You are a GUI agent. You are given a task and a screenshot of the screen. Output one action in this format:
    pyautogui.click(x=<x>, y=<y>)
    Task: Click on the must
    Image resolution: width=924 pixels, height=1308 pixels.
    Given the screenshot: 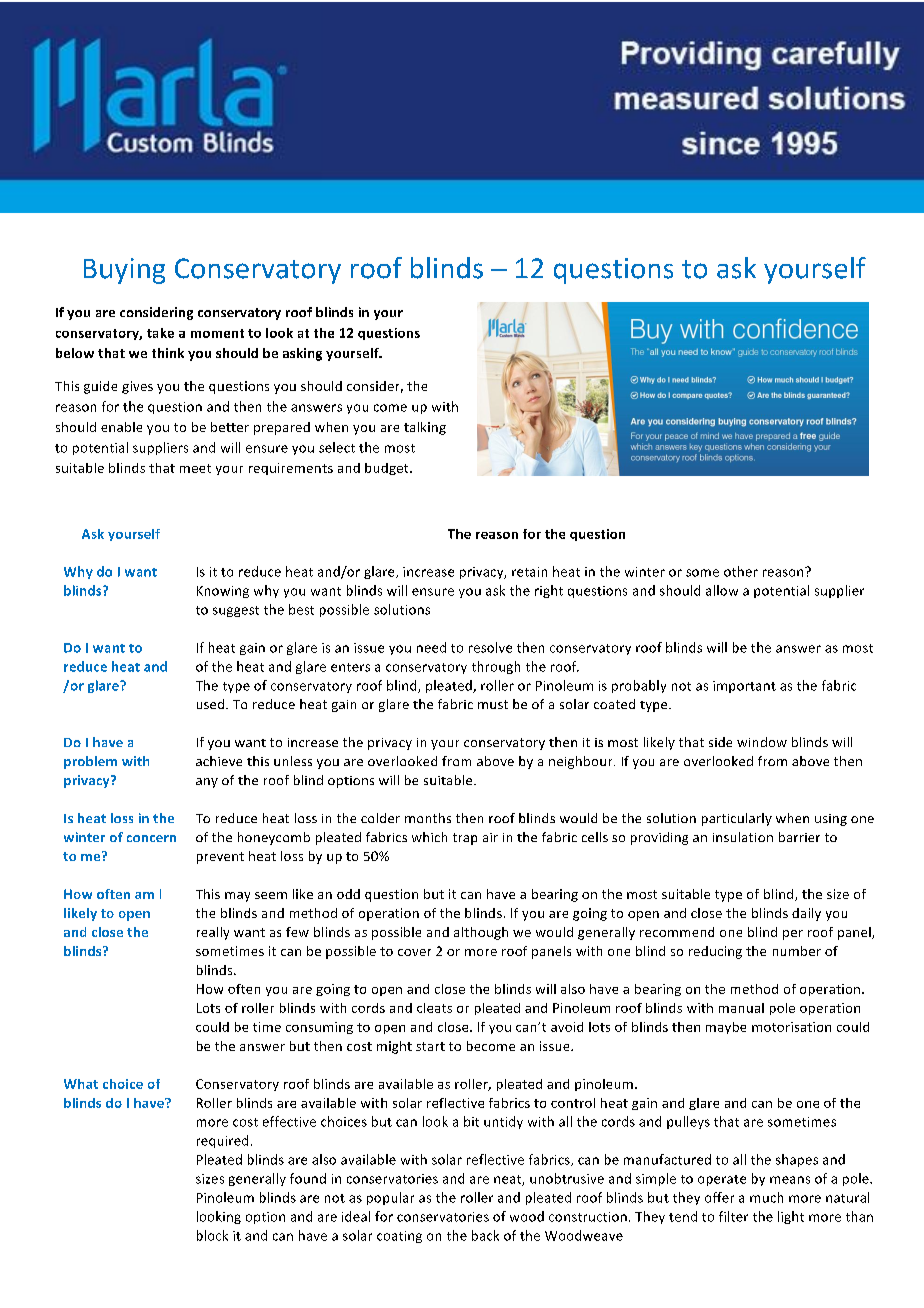 What is the action you would take?
    pyautogui.click(x=493, y=704)
